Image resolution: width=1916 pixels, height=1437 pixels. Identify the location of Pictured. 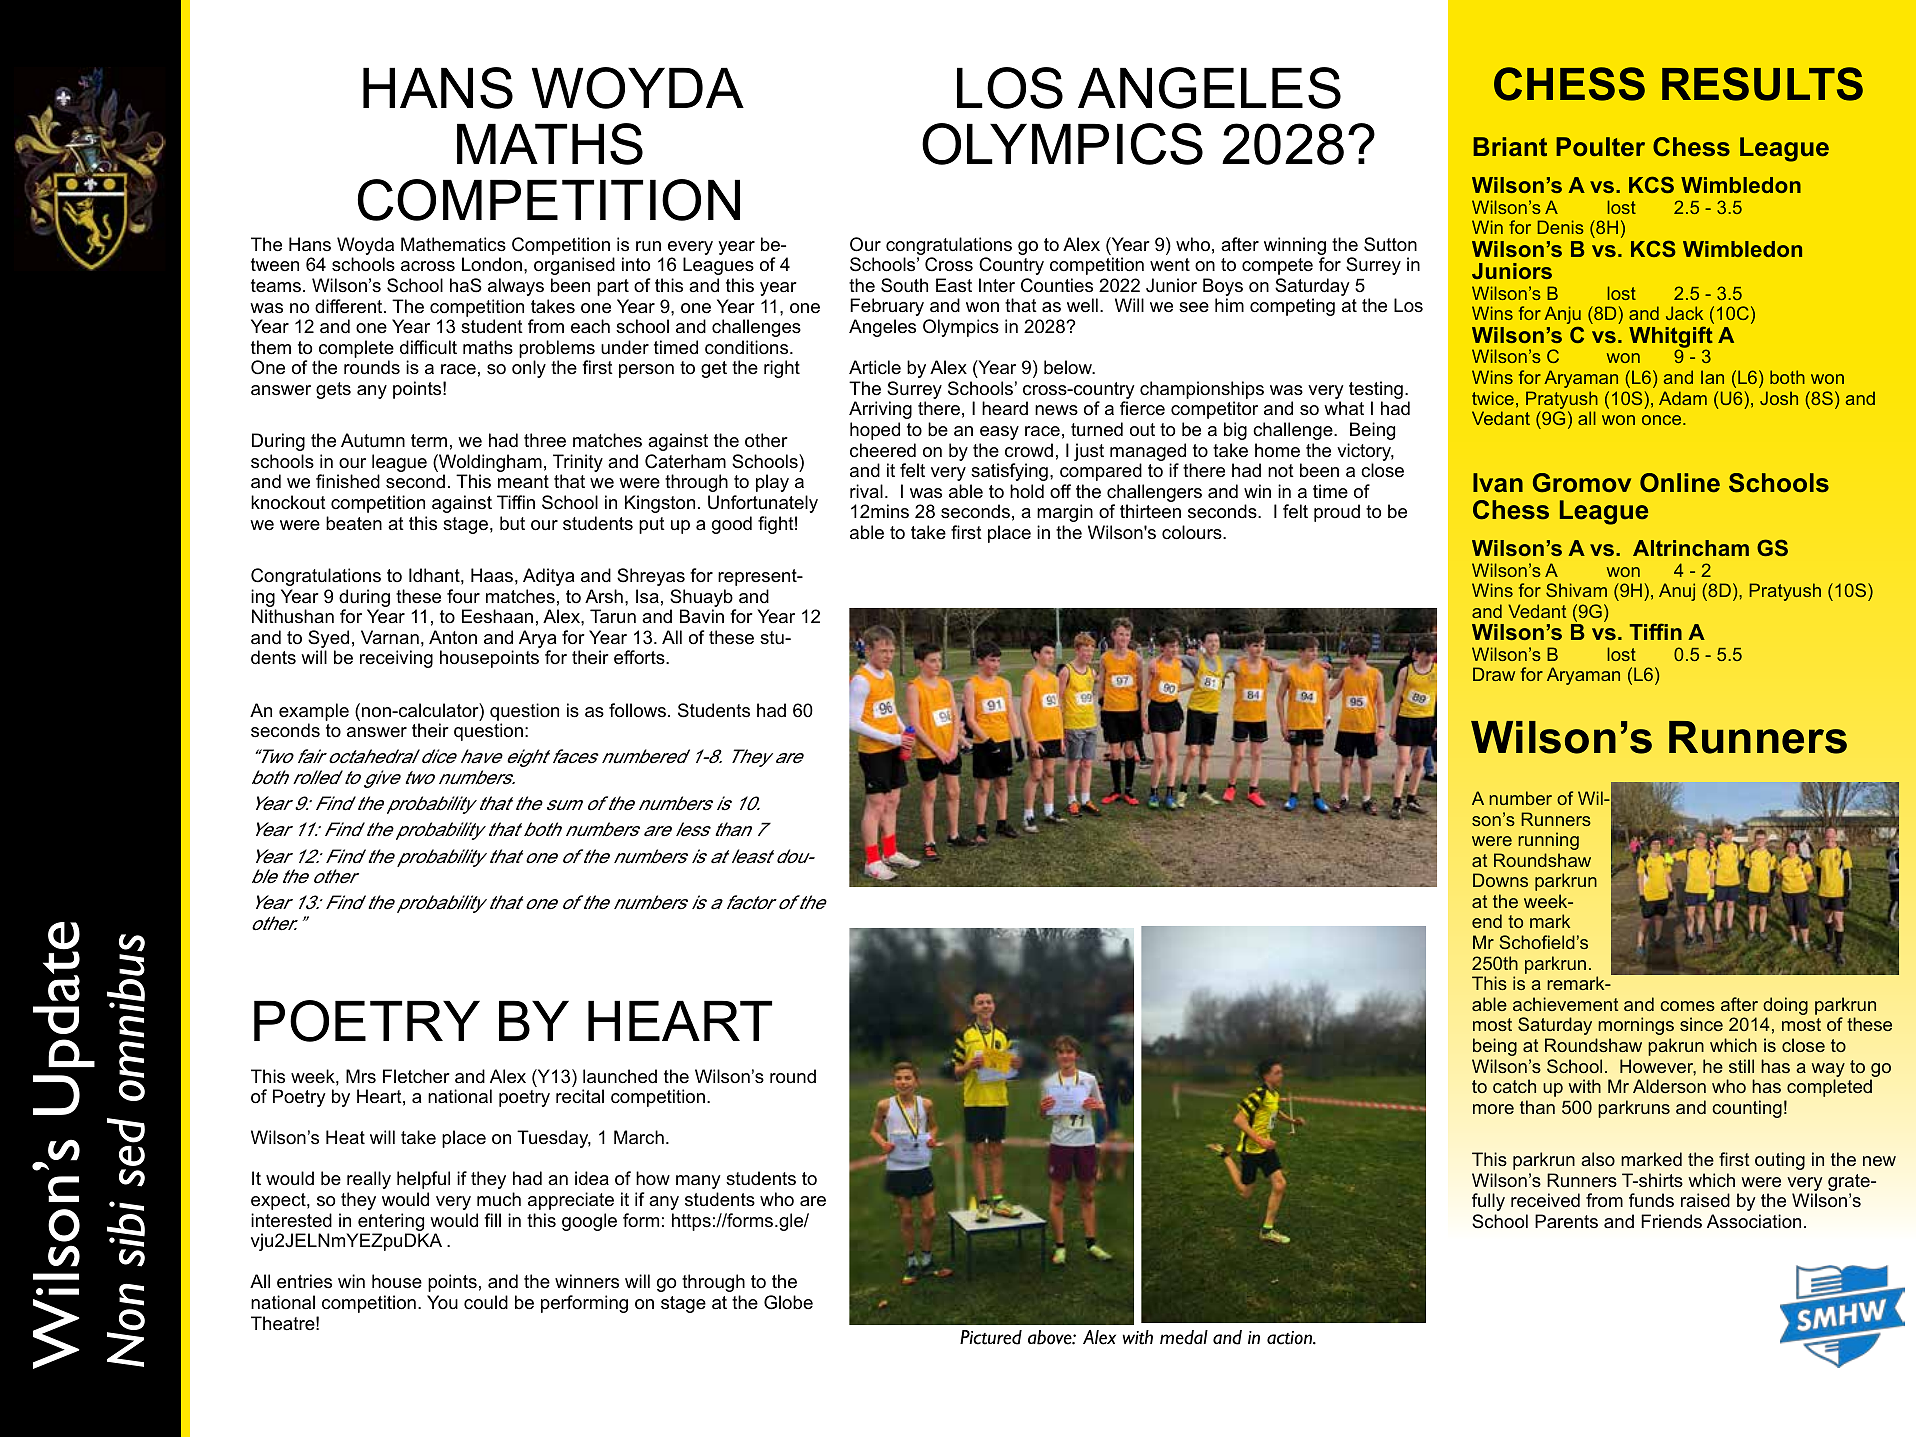
(991, 1337).
